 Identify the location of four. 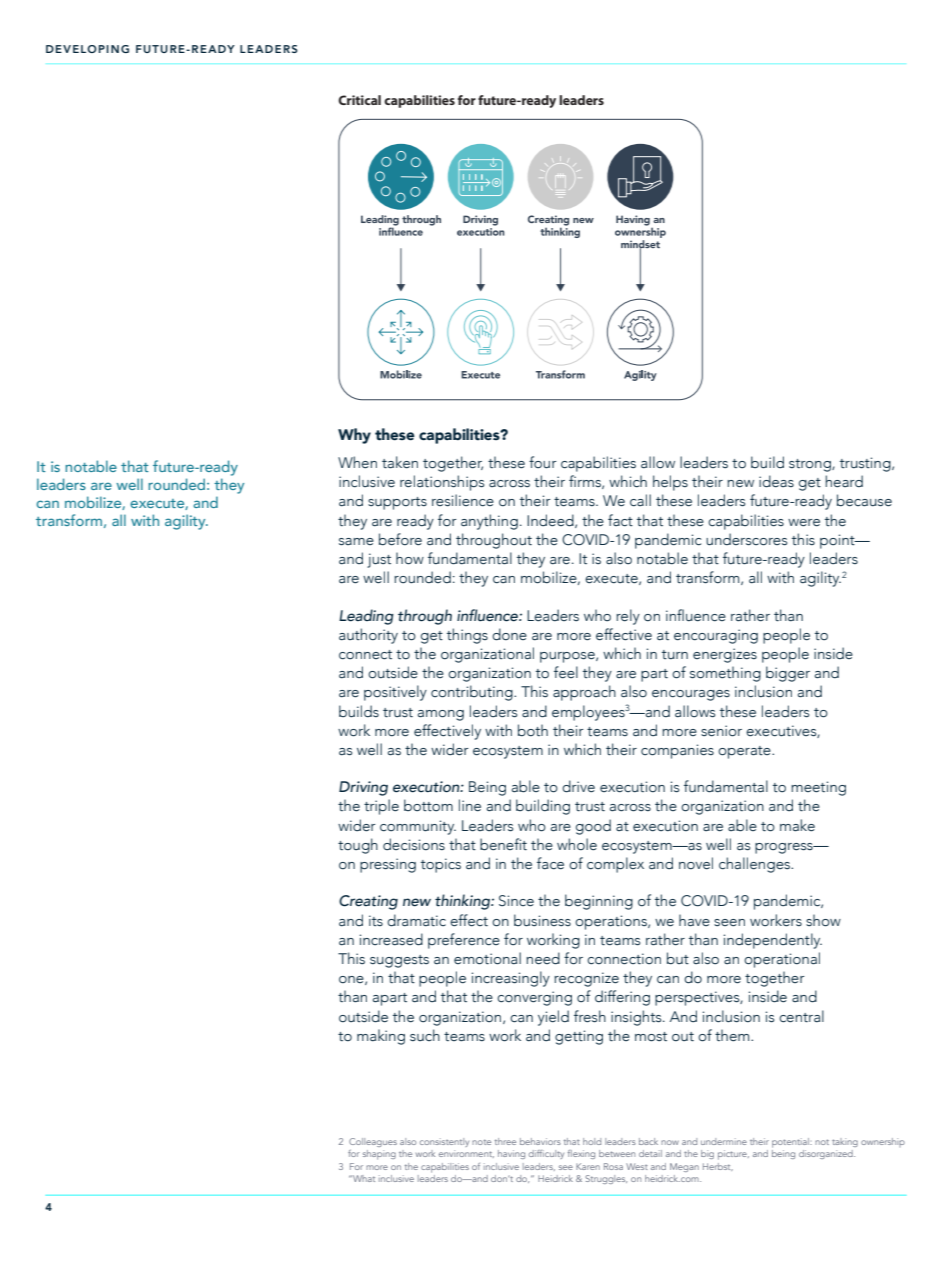
(543, 462).
